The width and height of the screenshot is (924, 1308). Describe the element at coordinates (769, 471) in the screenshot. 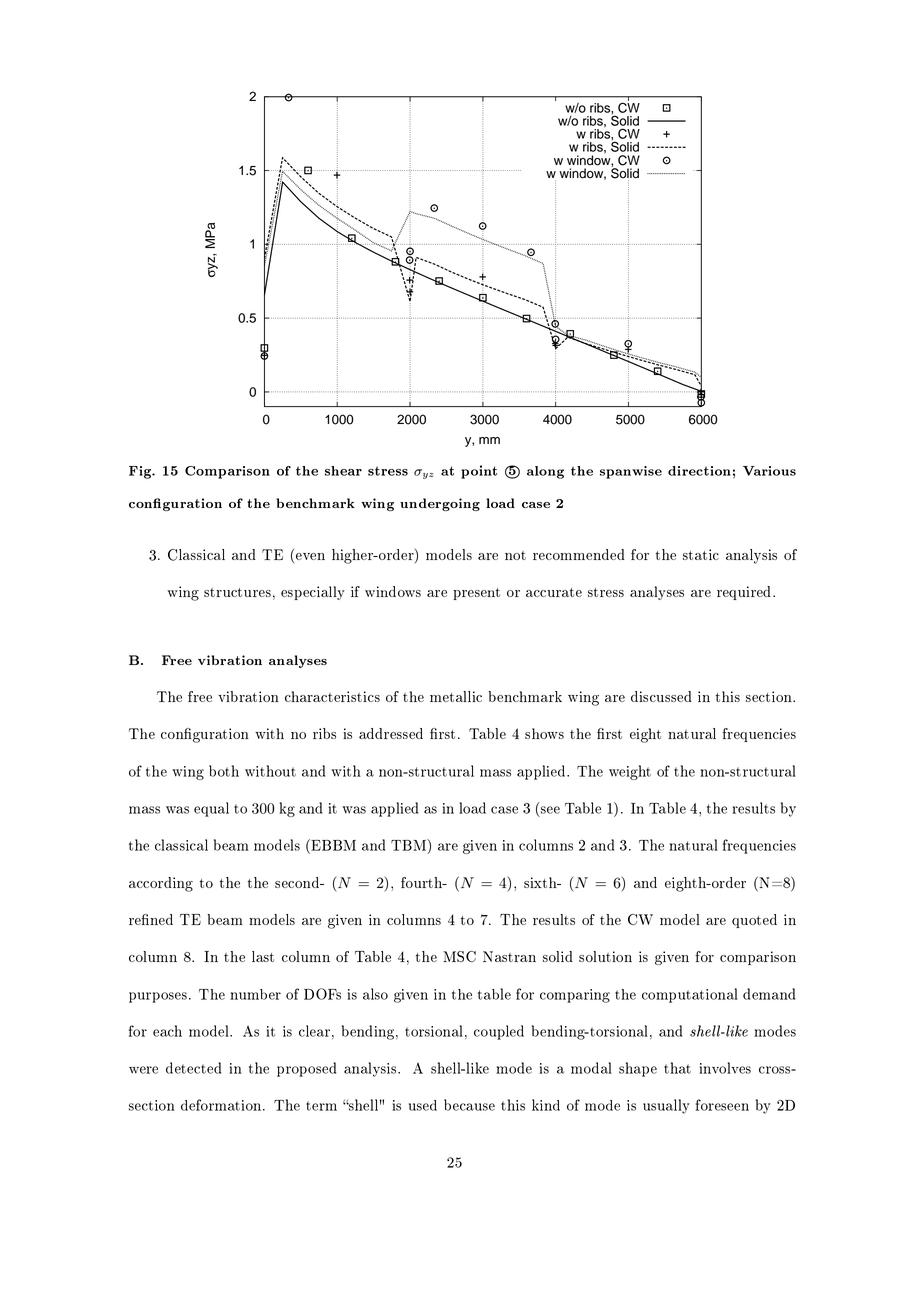

I see `Various` at that location.
